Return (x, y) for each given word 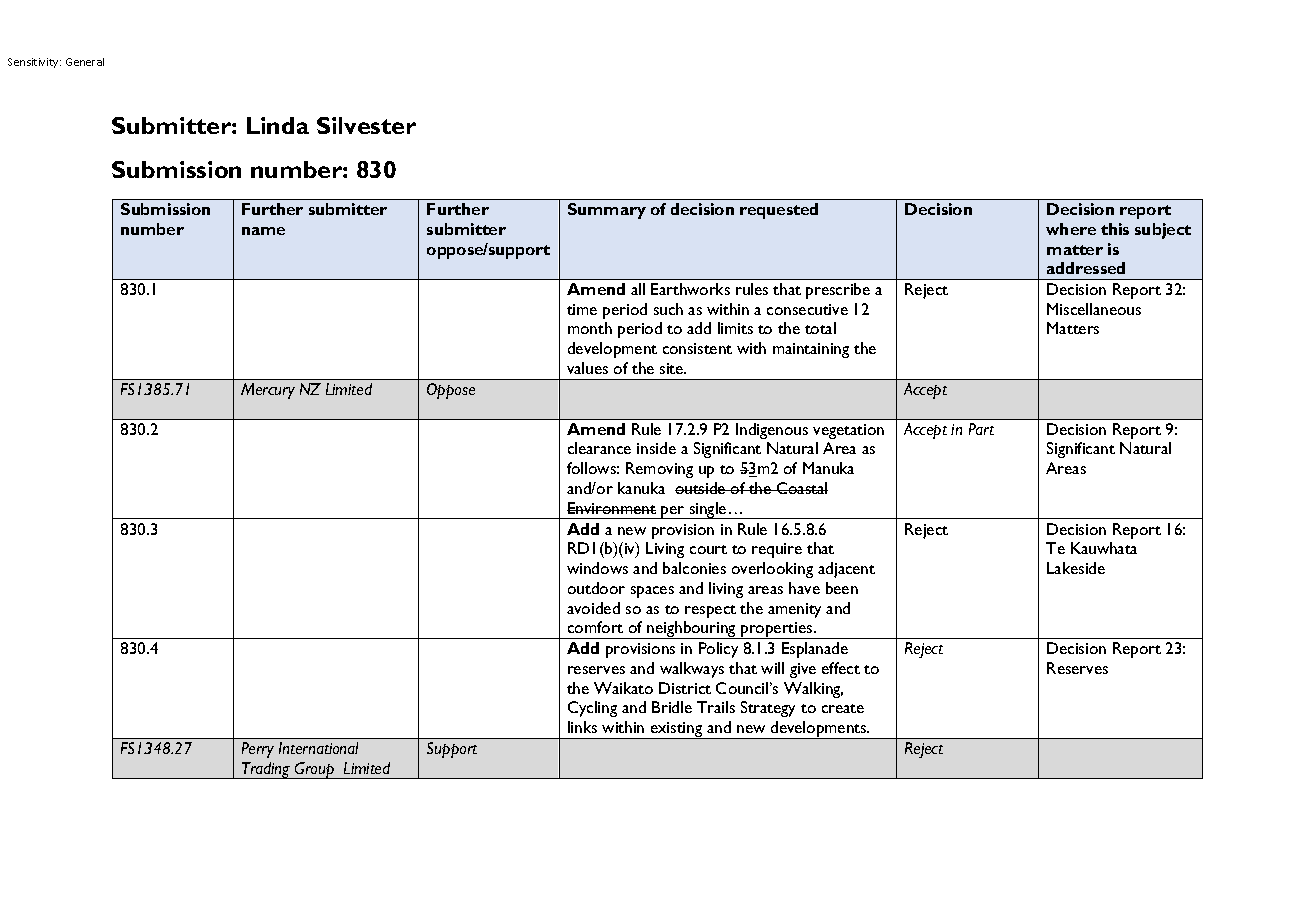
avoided (593, 608)
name (263, 231)
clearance (599, 448)
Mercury (268, 391)
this (1115, 229)
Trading (266, 770)
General (85, 62)
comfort (595, 627)
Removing (659, 470)
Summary (607, 211)
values (587, 368)
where (1071, 229)
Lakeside (1076, 568)
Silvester (366, 125)
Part (981, 429)
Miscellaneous (1094, 309)
